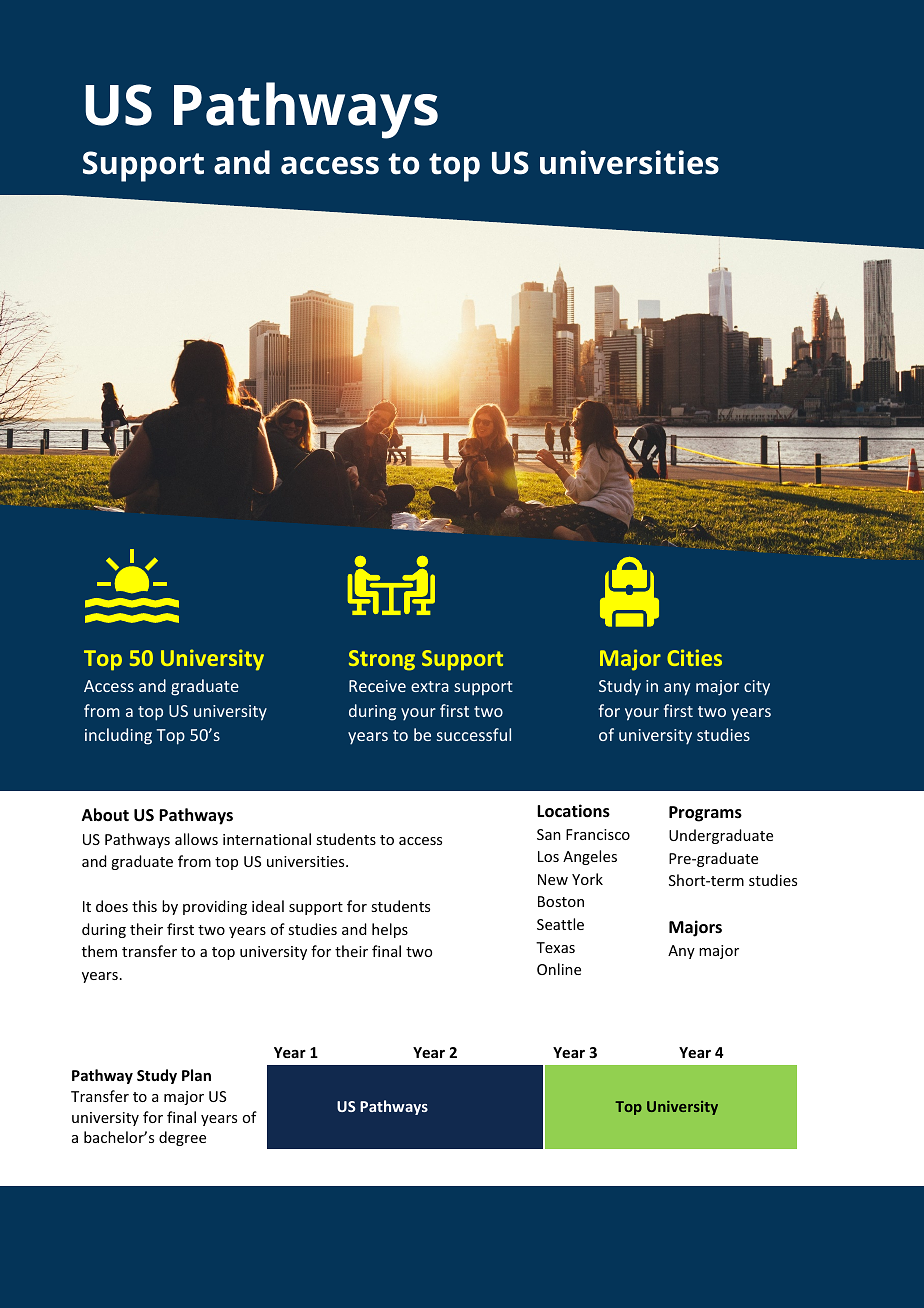 The image size is (924, 1308). What do you see at coordinates (694, 657) in the document?
I see `Cities` at bounding box center [694, 657].
